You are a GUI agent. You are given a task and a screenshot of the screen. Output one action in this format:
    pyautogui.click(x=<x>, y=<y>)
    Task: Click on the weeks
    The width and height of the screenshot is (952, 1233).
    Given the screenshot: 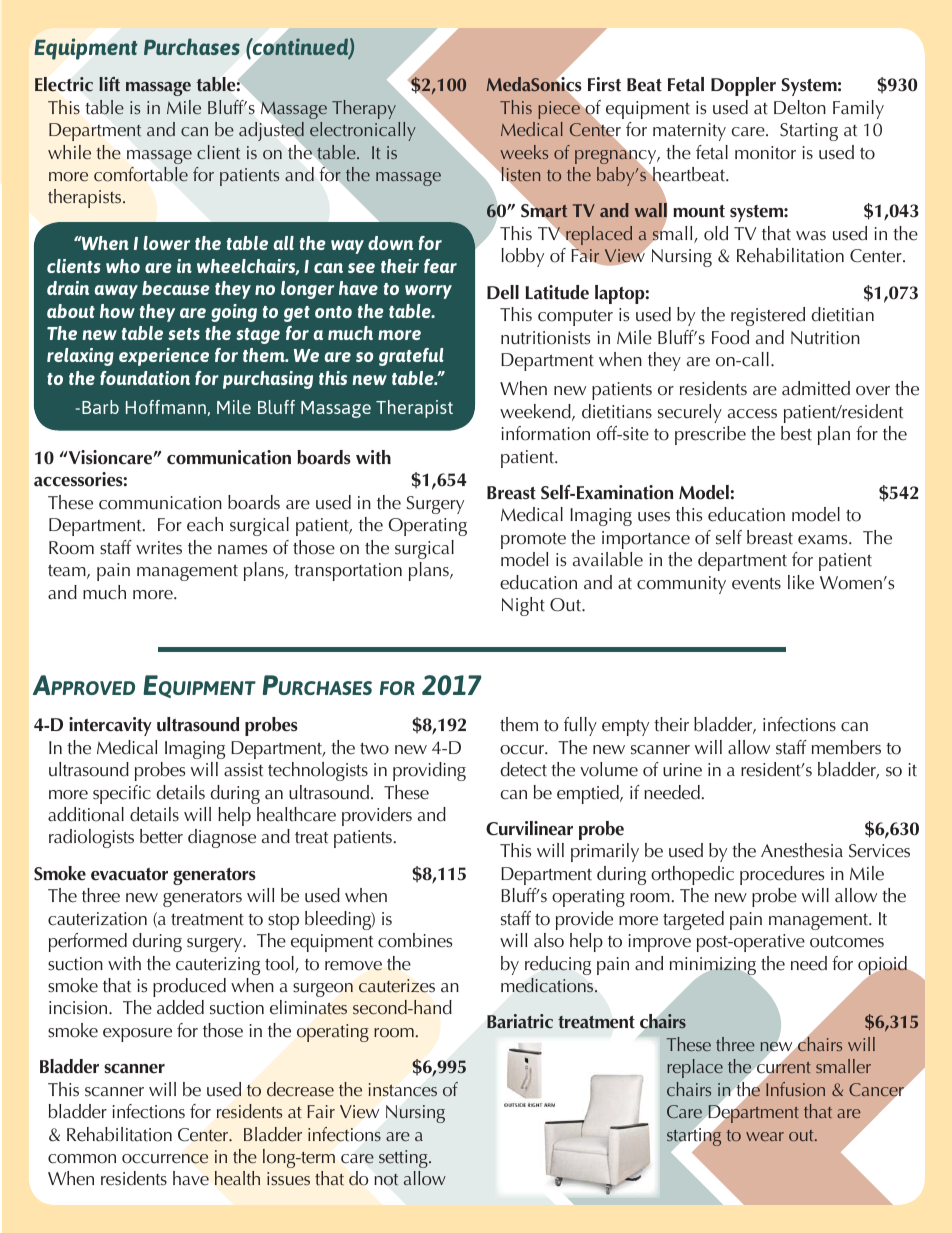 What is the action you would take?
    pyautogui.click(x=524, y=152)
